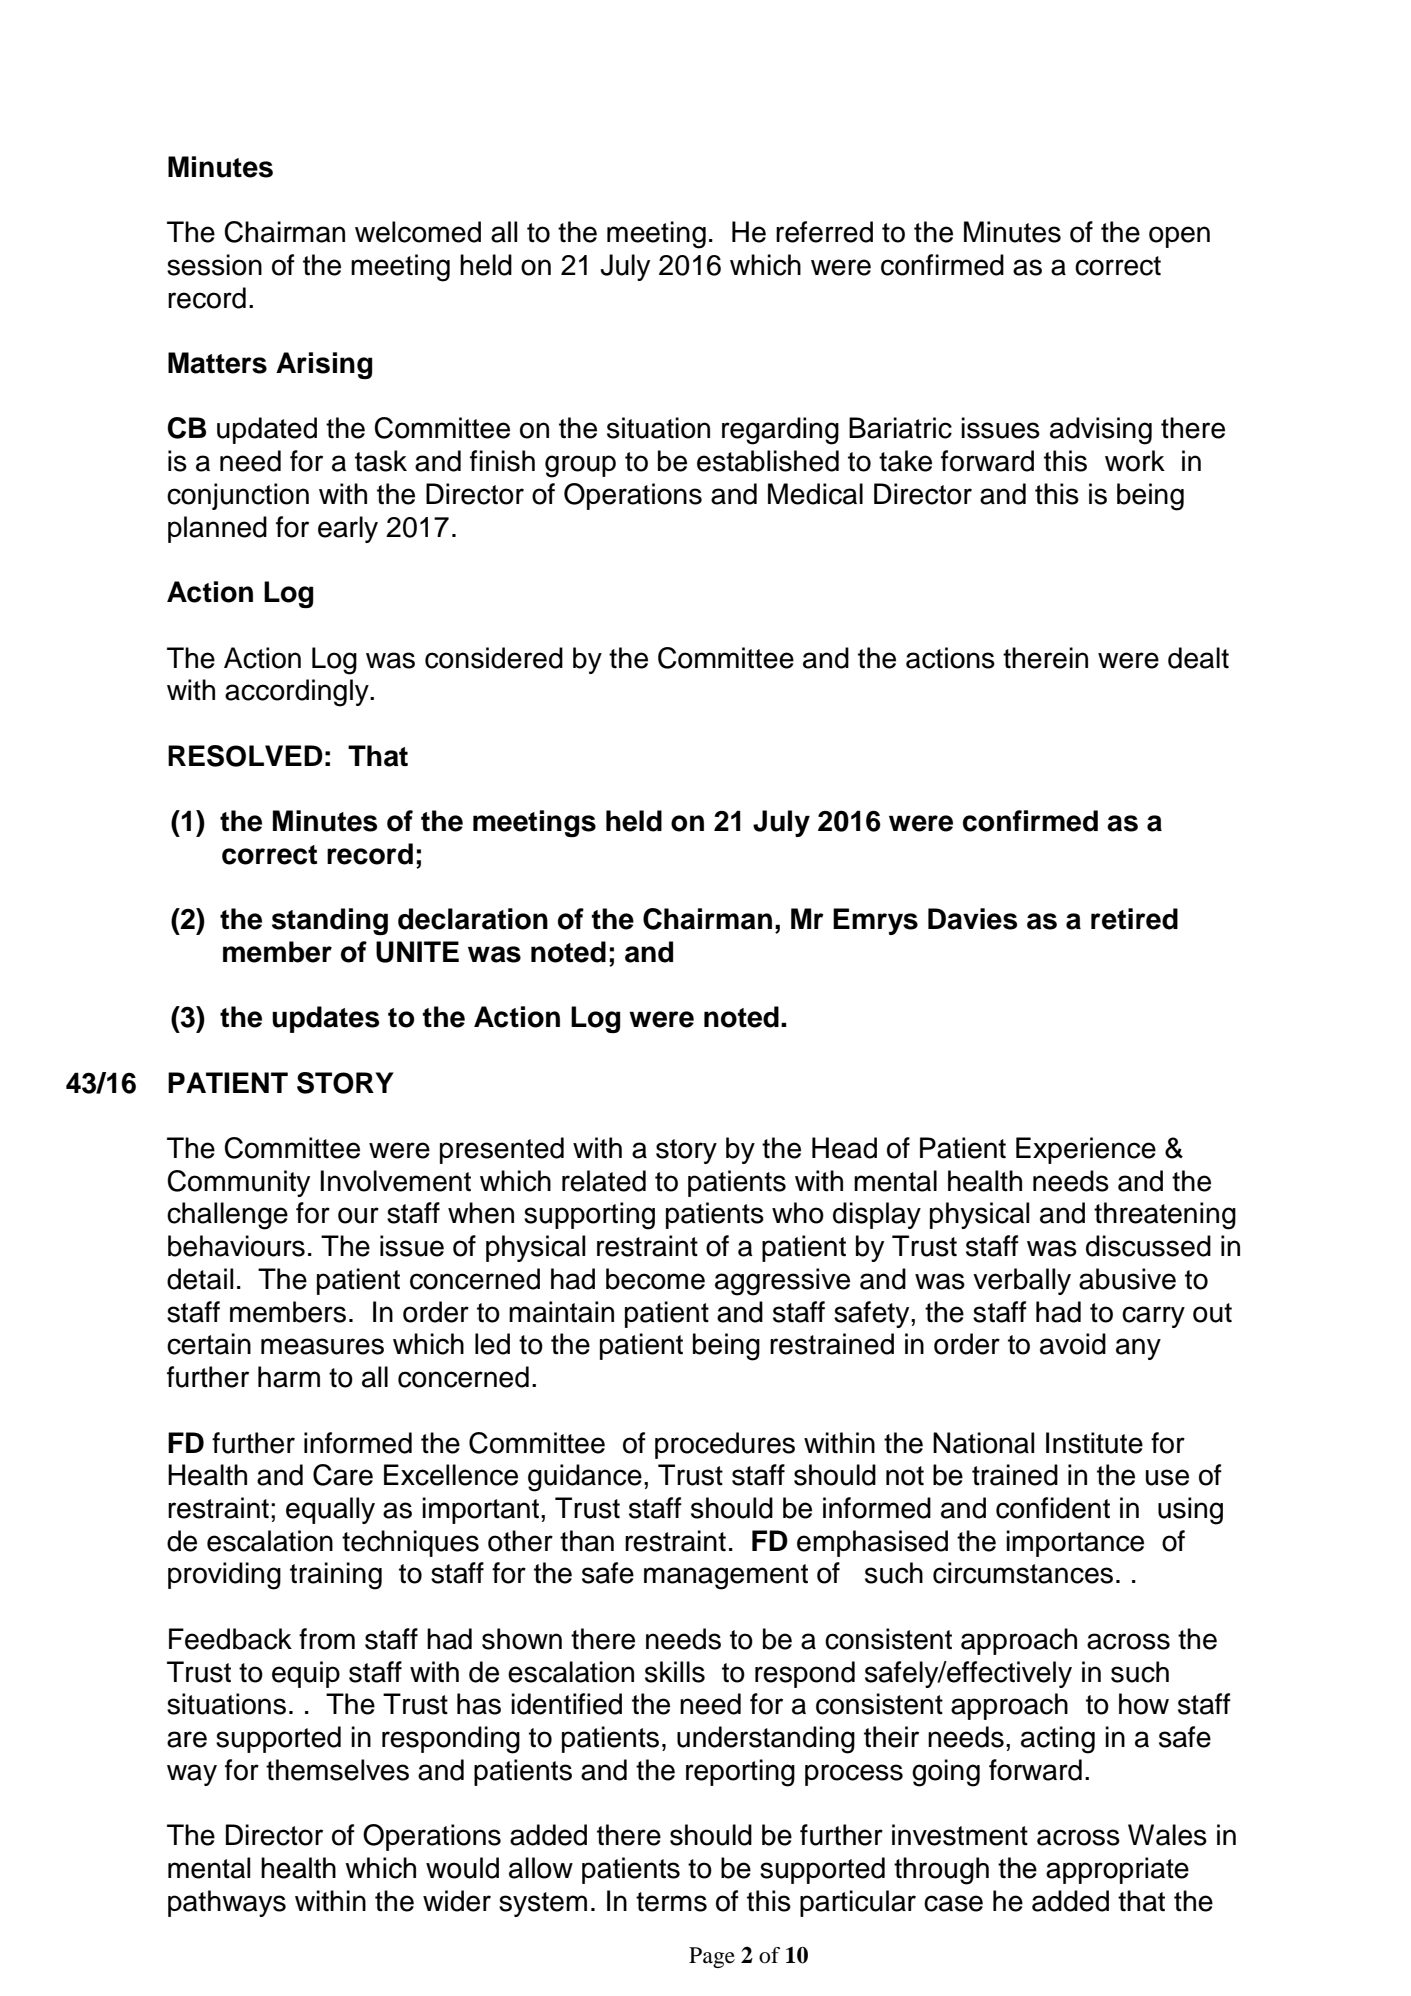 This page has height=1996, width=1411. What do you see at coordinates (604, 1181) in the page?
I see `related` at bounding box center [604, 1181].
